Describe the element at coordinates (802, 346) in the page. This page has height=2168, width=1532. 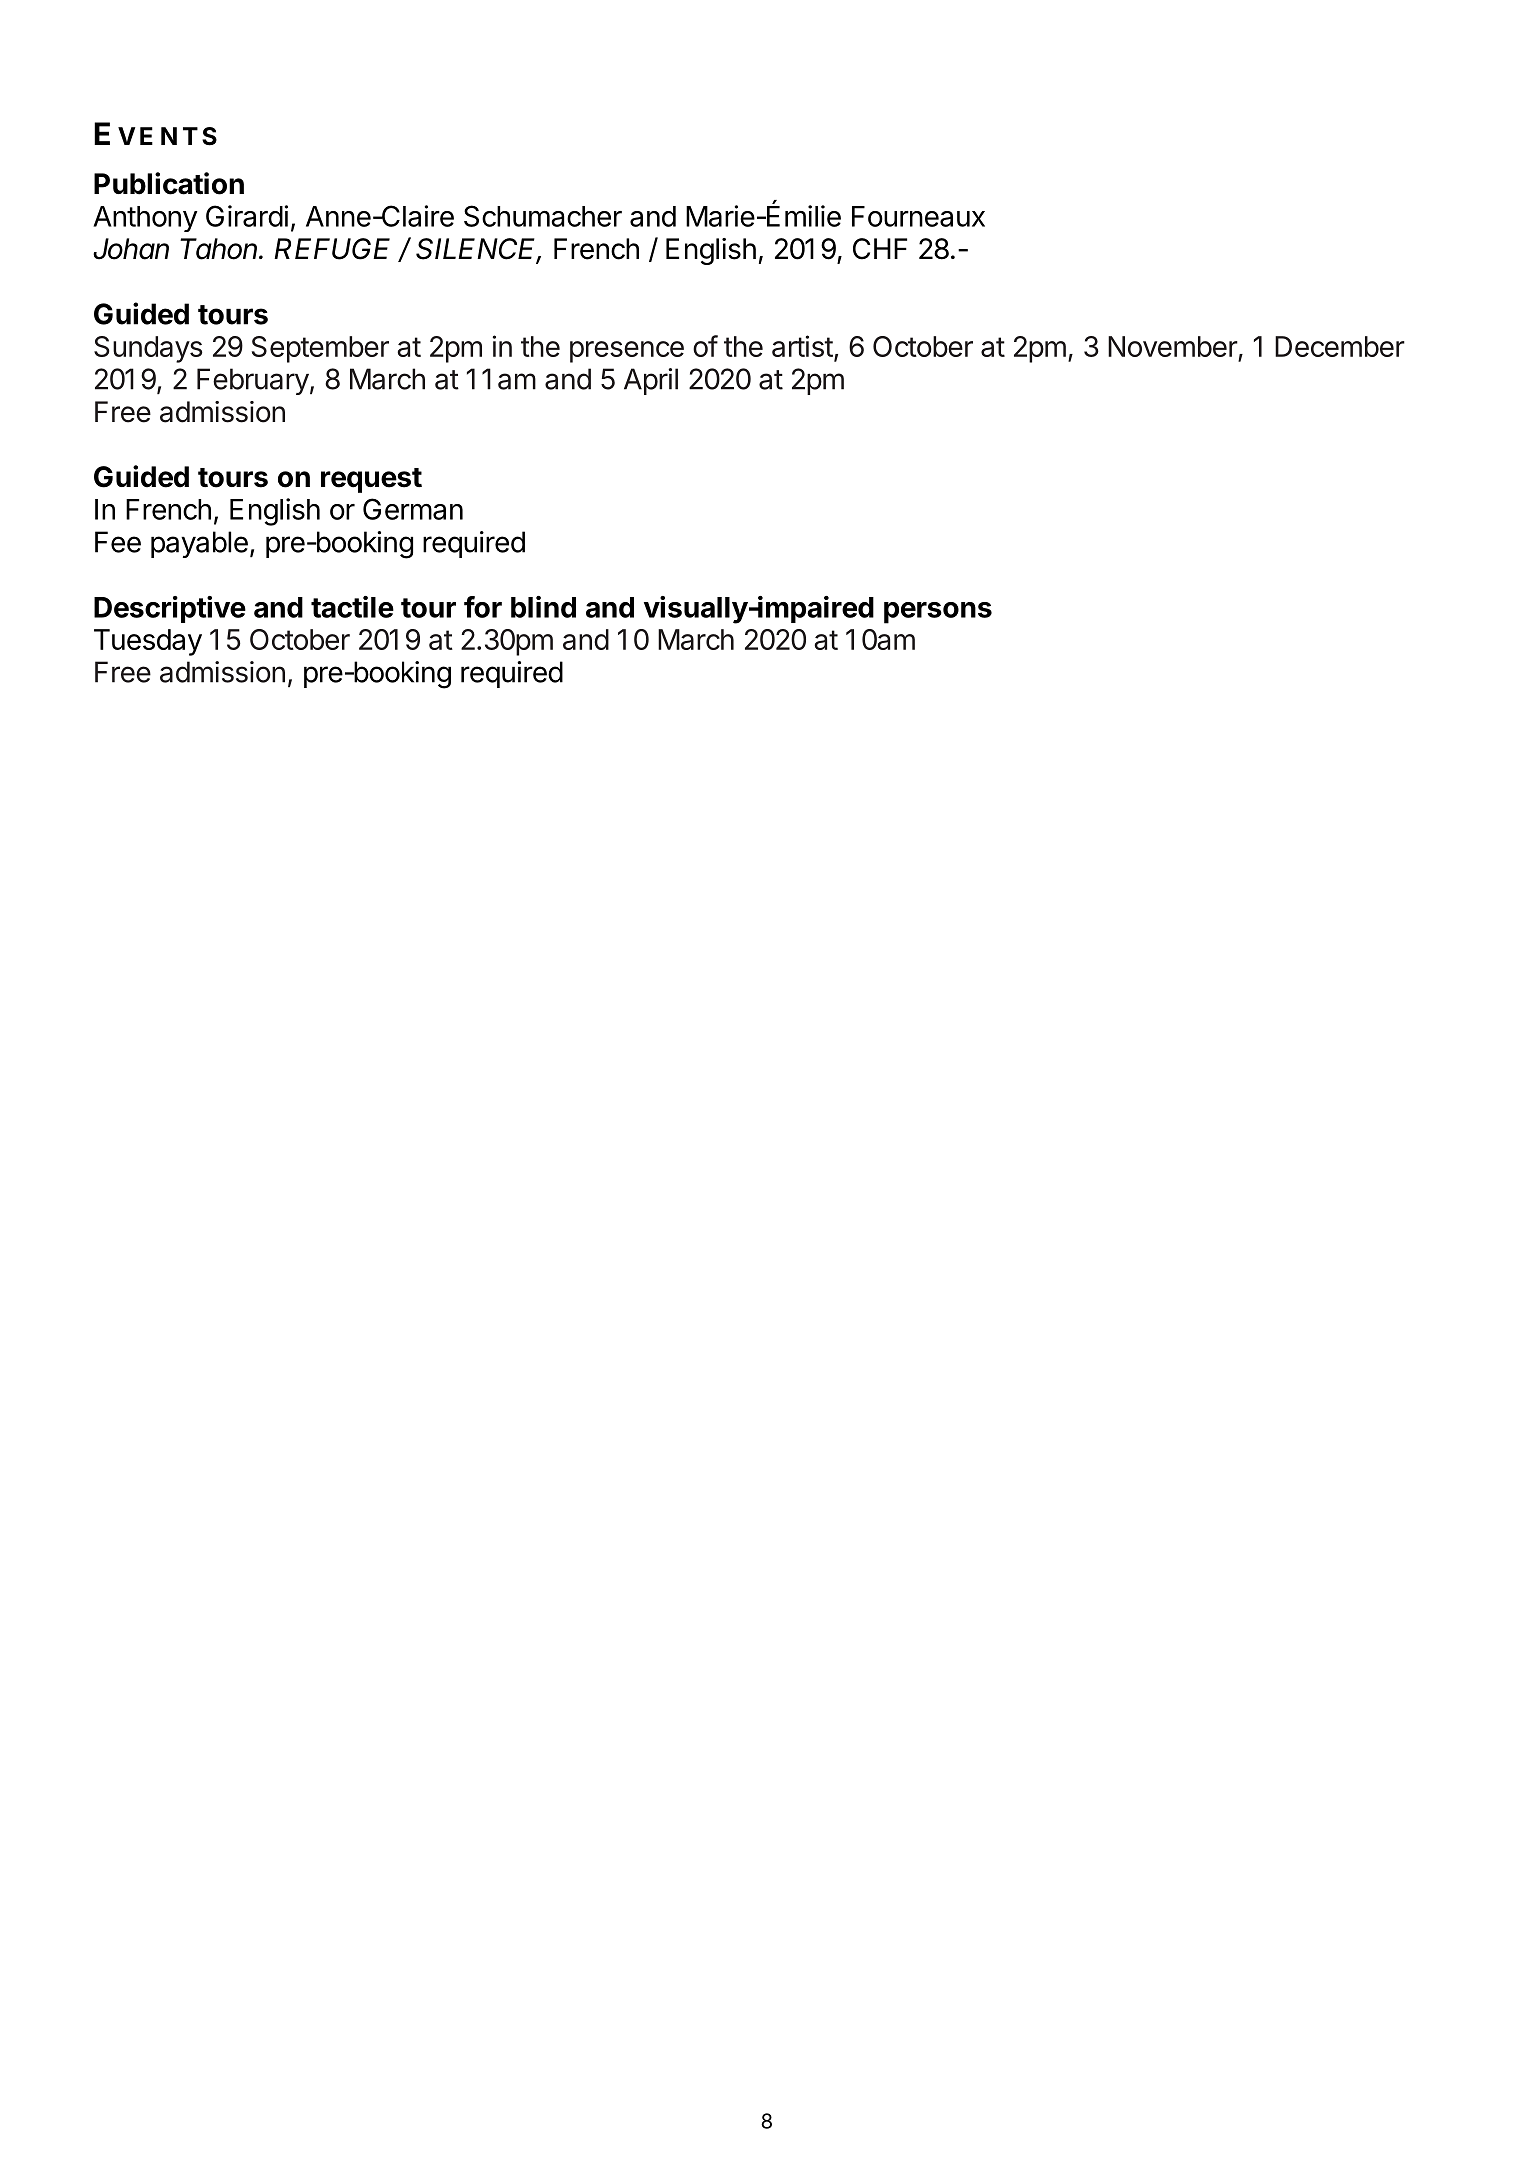
I see `artist` at that location.
